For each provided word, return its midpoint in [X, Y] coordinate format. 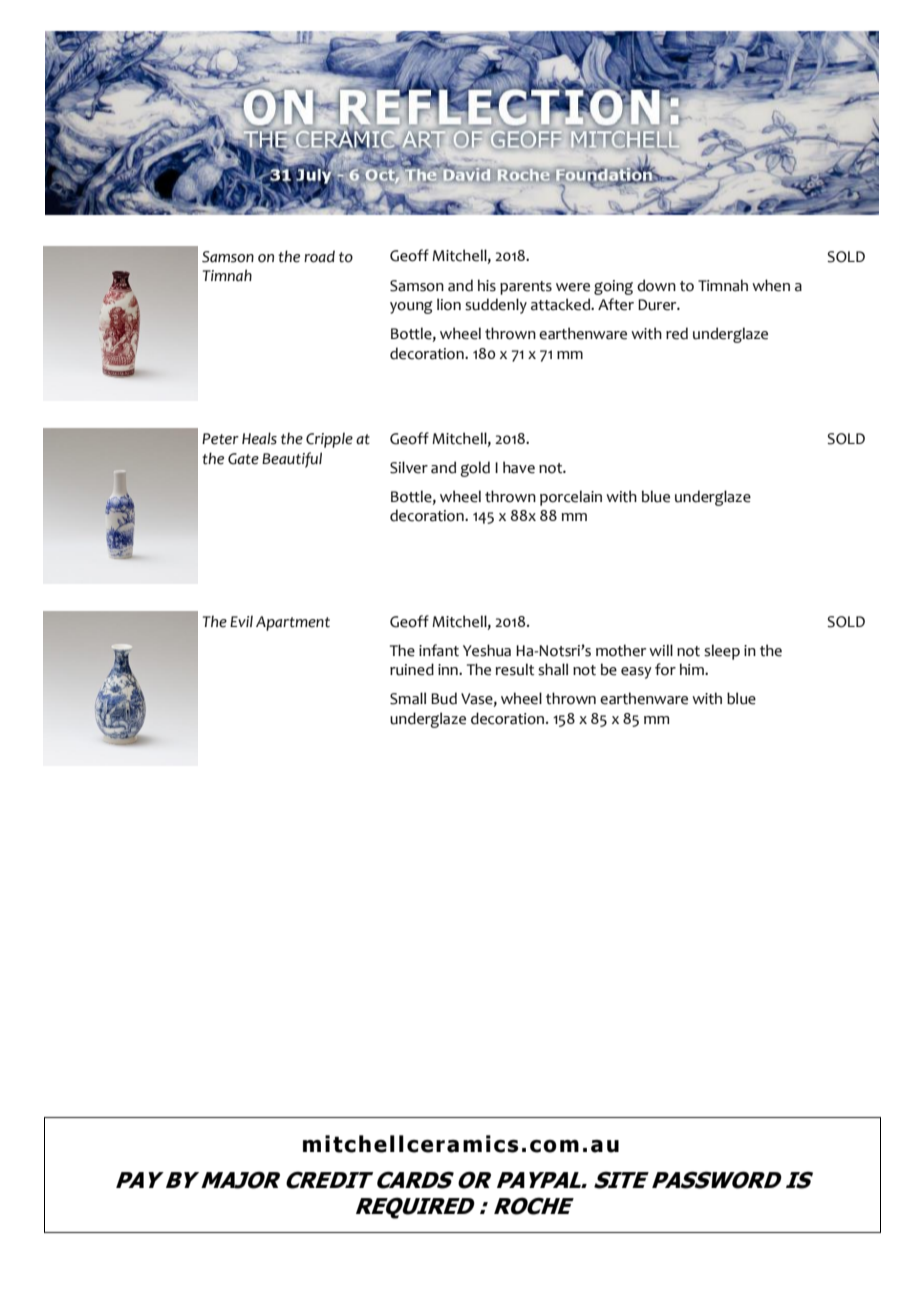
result [514, 669]
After [616, 304]
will [661, 650]
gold [475, 469]
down [656, 285]
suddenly [496, 306]
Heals [259, 438]
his [487, 285]
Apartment [293, 623]
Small [408, 698]
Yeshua [487, 650]
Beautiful [292, 460]
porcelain [571, 498]
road [319, 256]
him [693, 669]
